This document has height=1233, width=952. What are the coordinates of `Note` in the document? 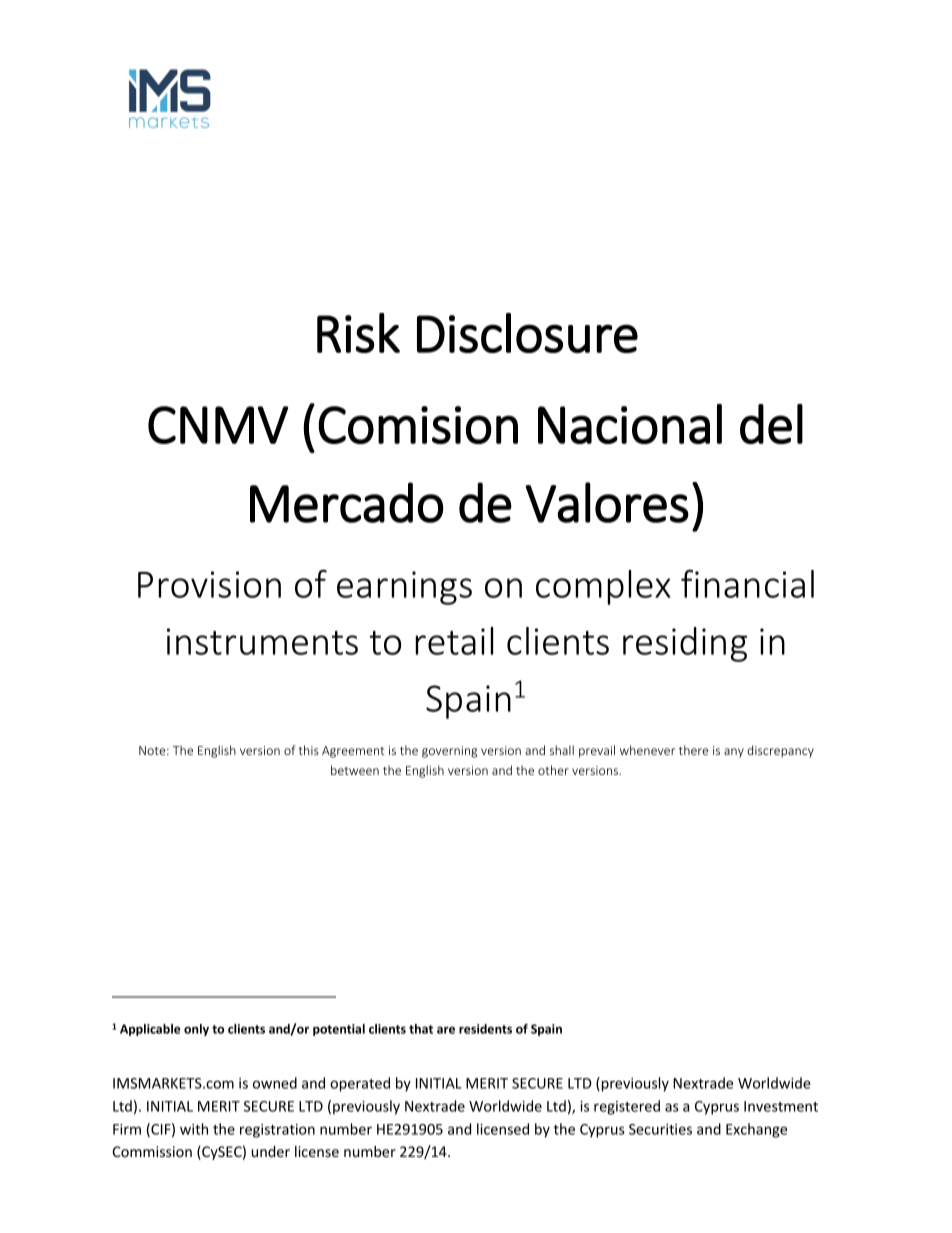 It's located at (153, 750).
